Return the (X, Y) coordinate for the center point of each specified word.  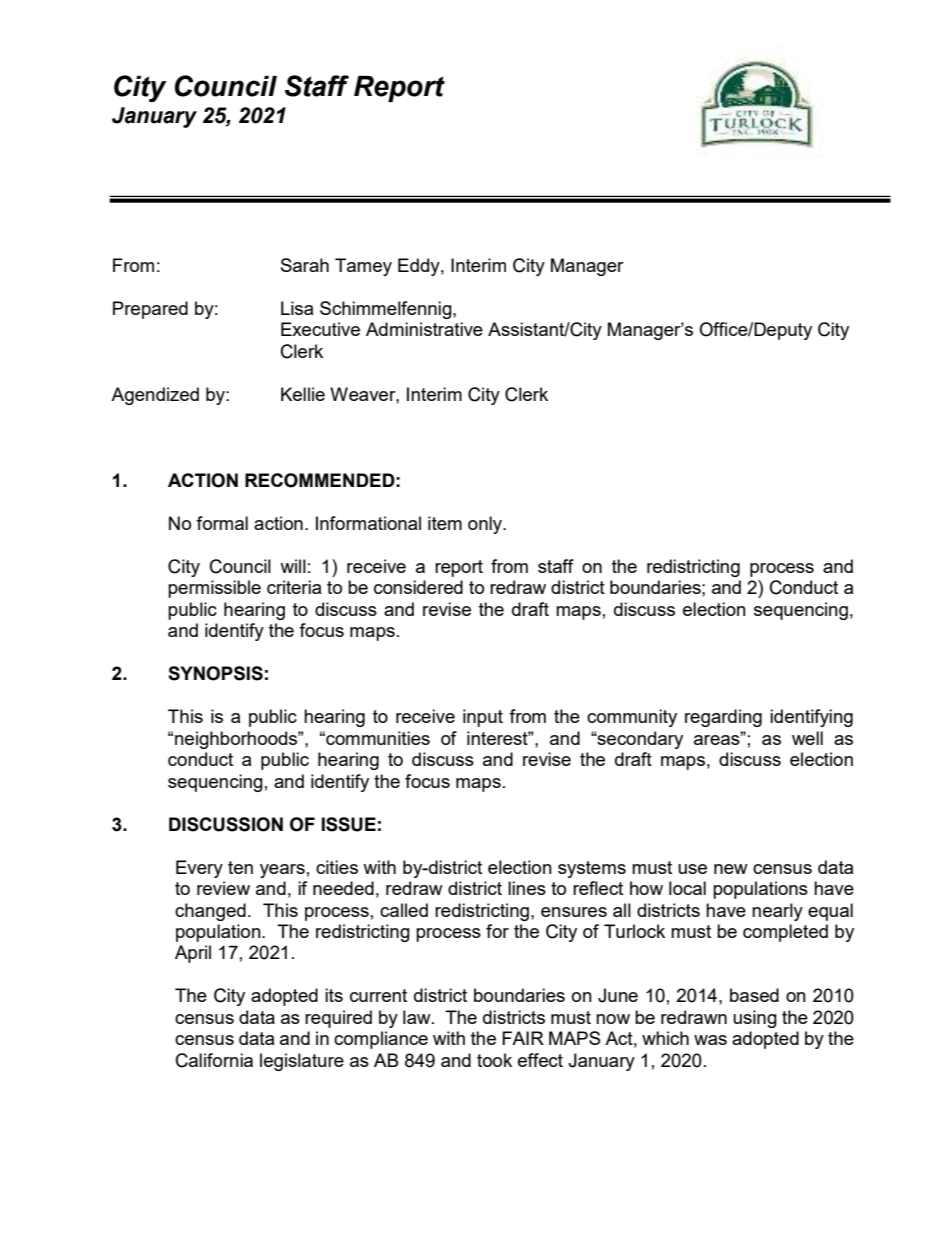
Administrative (424, 329)
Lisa (297, 308)
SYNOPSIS (215, 673)
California (214, 1060)
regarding (723, 718)
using (755, 1019)
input (483, 718)
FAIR (523, 1038)
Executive (320, 329)
